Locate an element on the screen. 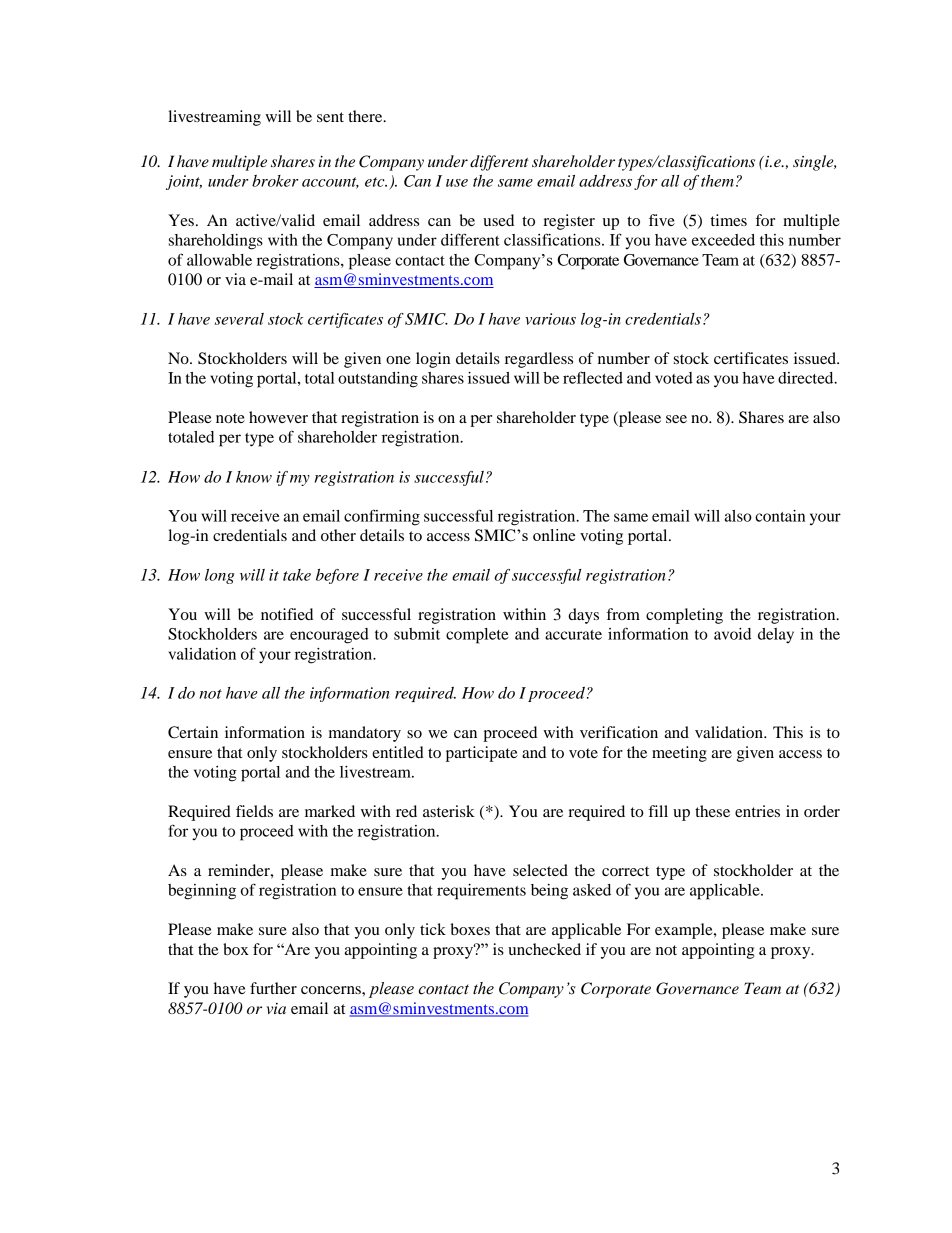 The height and width of the screenshot is (1233, 952). regardless is located at coordinates (539, 360).
